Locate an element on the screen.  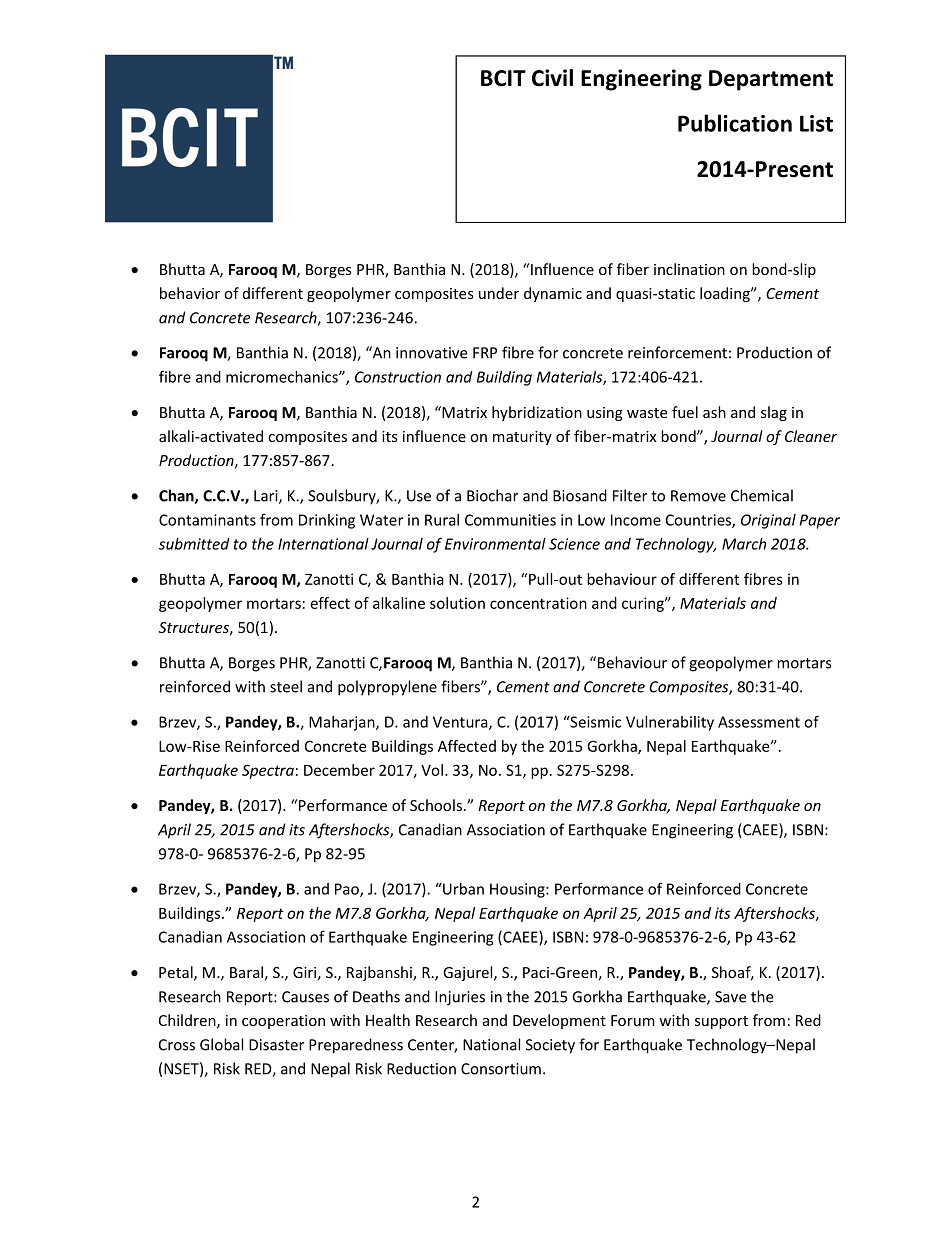
Publication is located at coordinates (735, 123).
